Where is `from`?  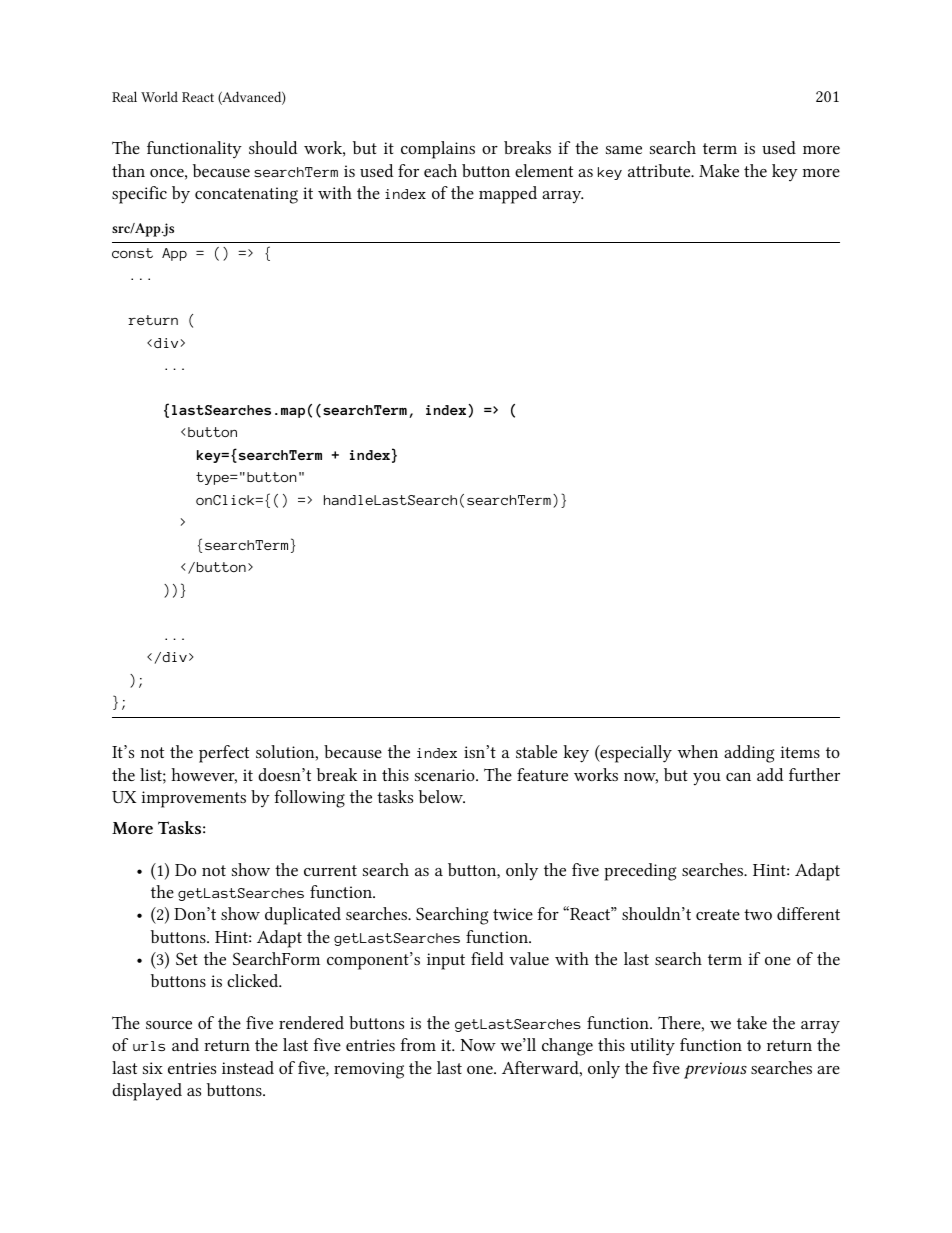
from is located at coordinates (418, 1044).
